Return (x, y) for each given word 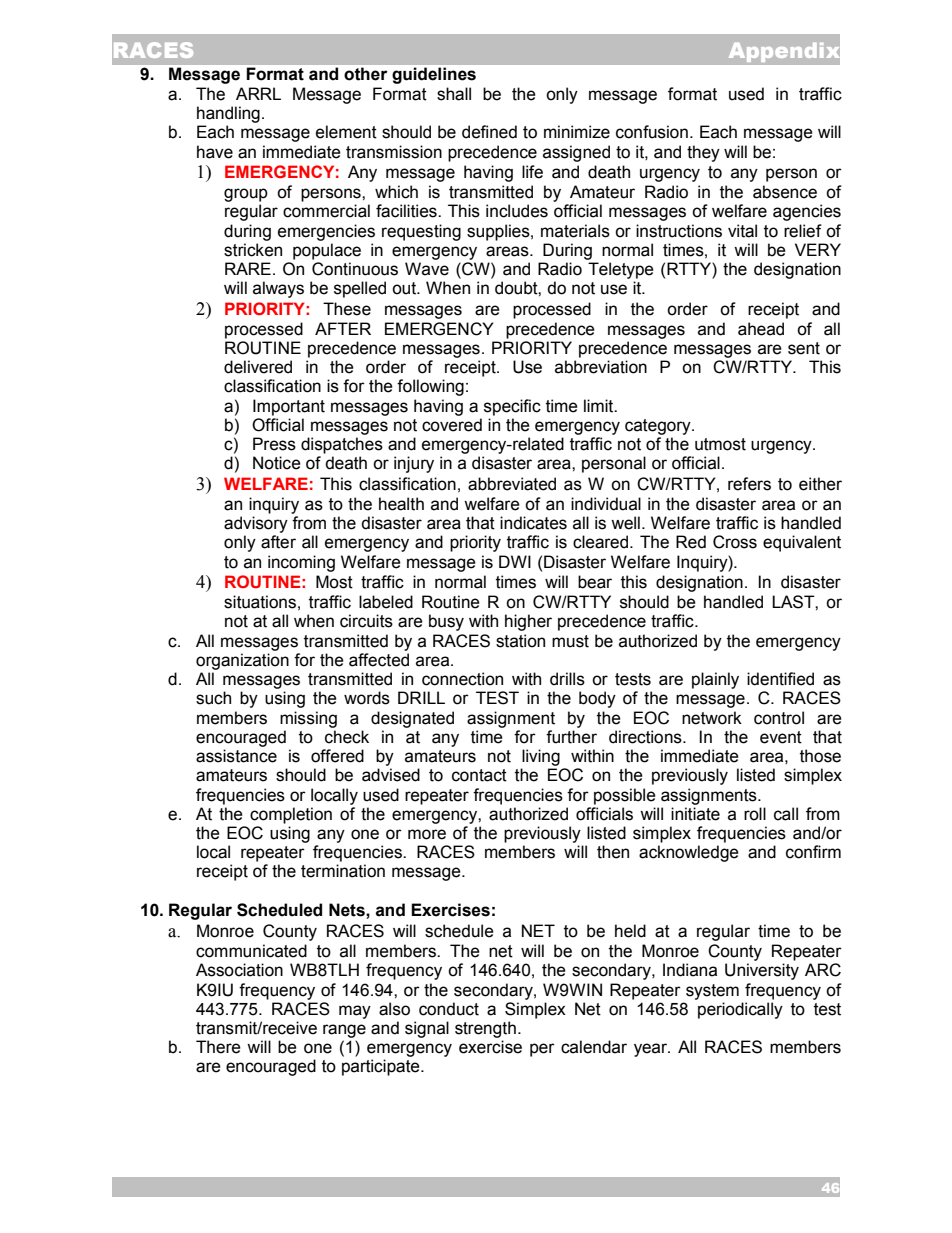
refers (749, 484)
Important (289, 407)
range (344, 1031)
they (703, 153)
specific (512, 407)
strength (485, 1029)
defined (489, 132)
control (779, 718)
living (541, 757)
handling (228, 114)
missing (308, 719)
